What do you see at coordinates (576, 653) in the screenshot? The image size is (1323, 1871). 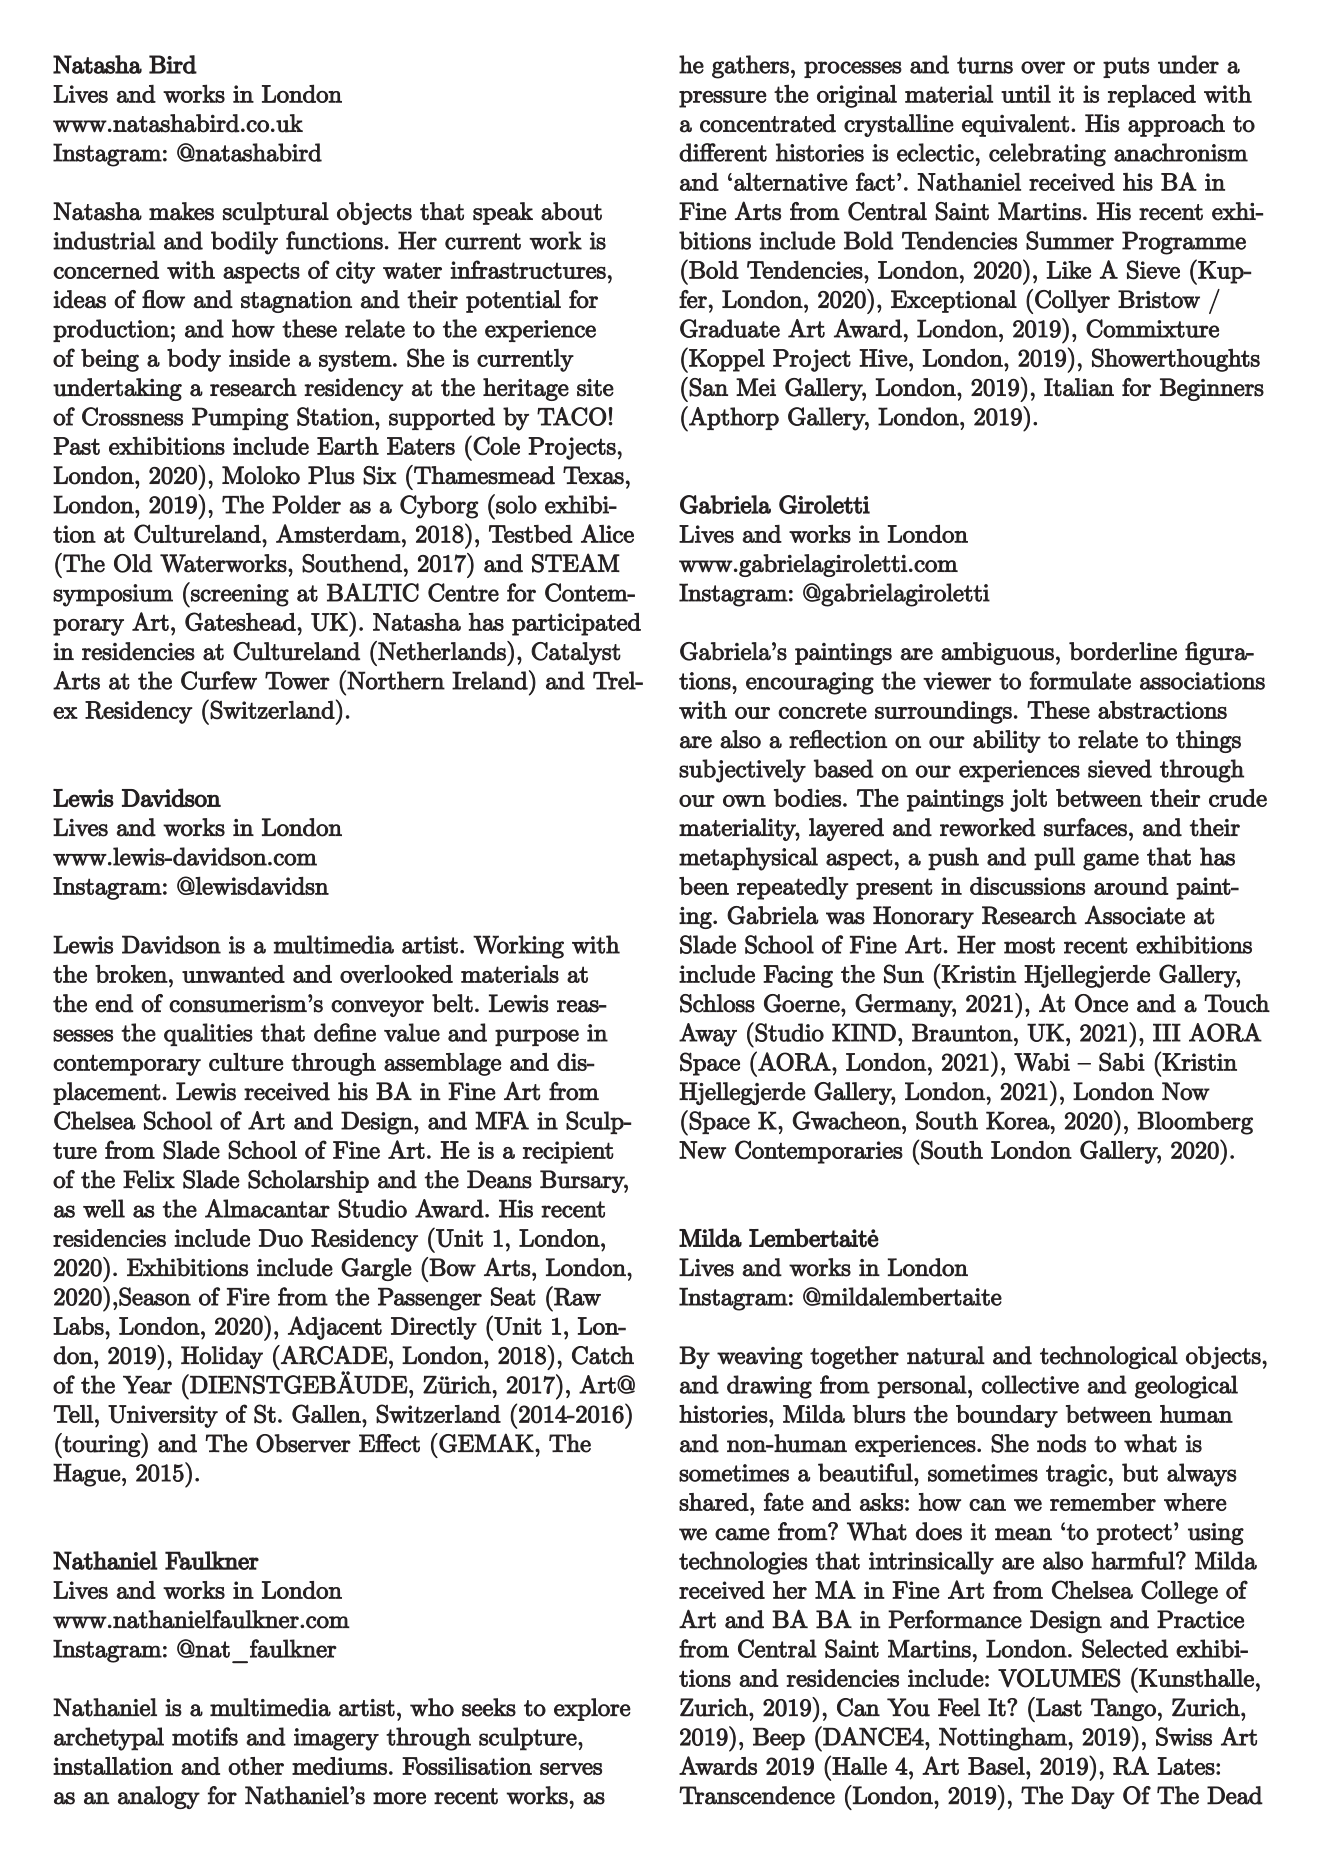 I see `Catalyst` at bounding box center [576, 653].
